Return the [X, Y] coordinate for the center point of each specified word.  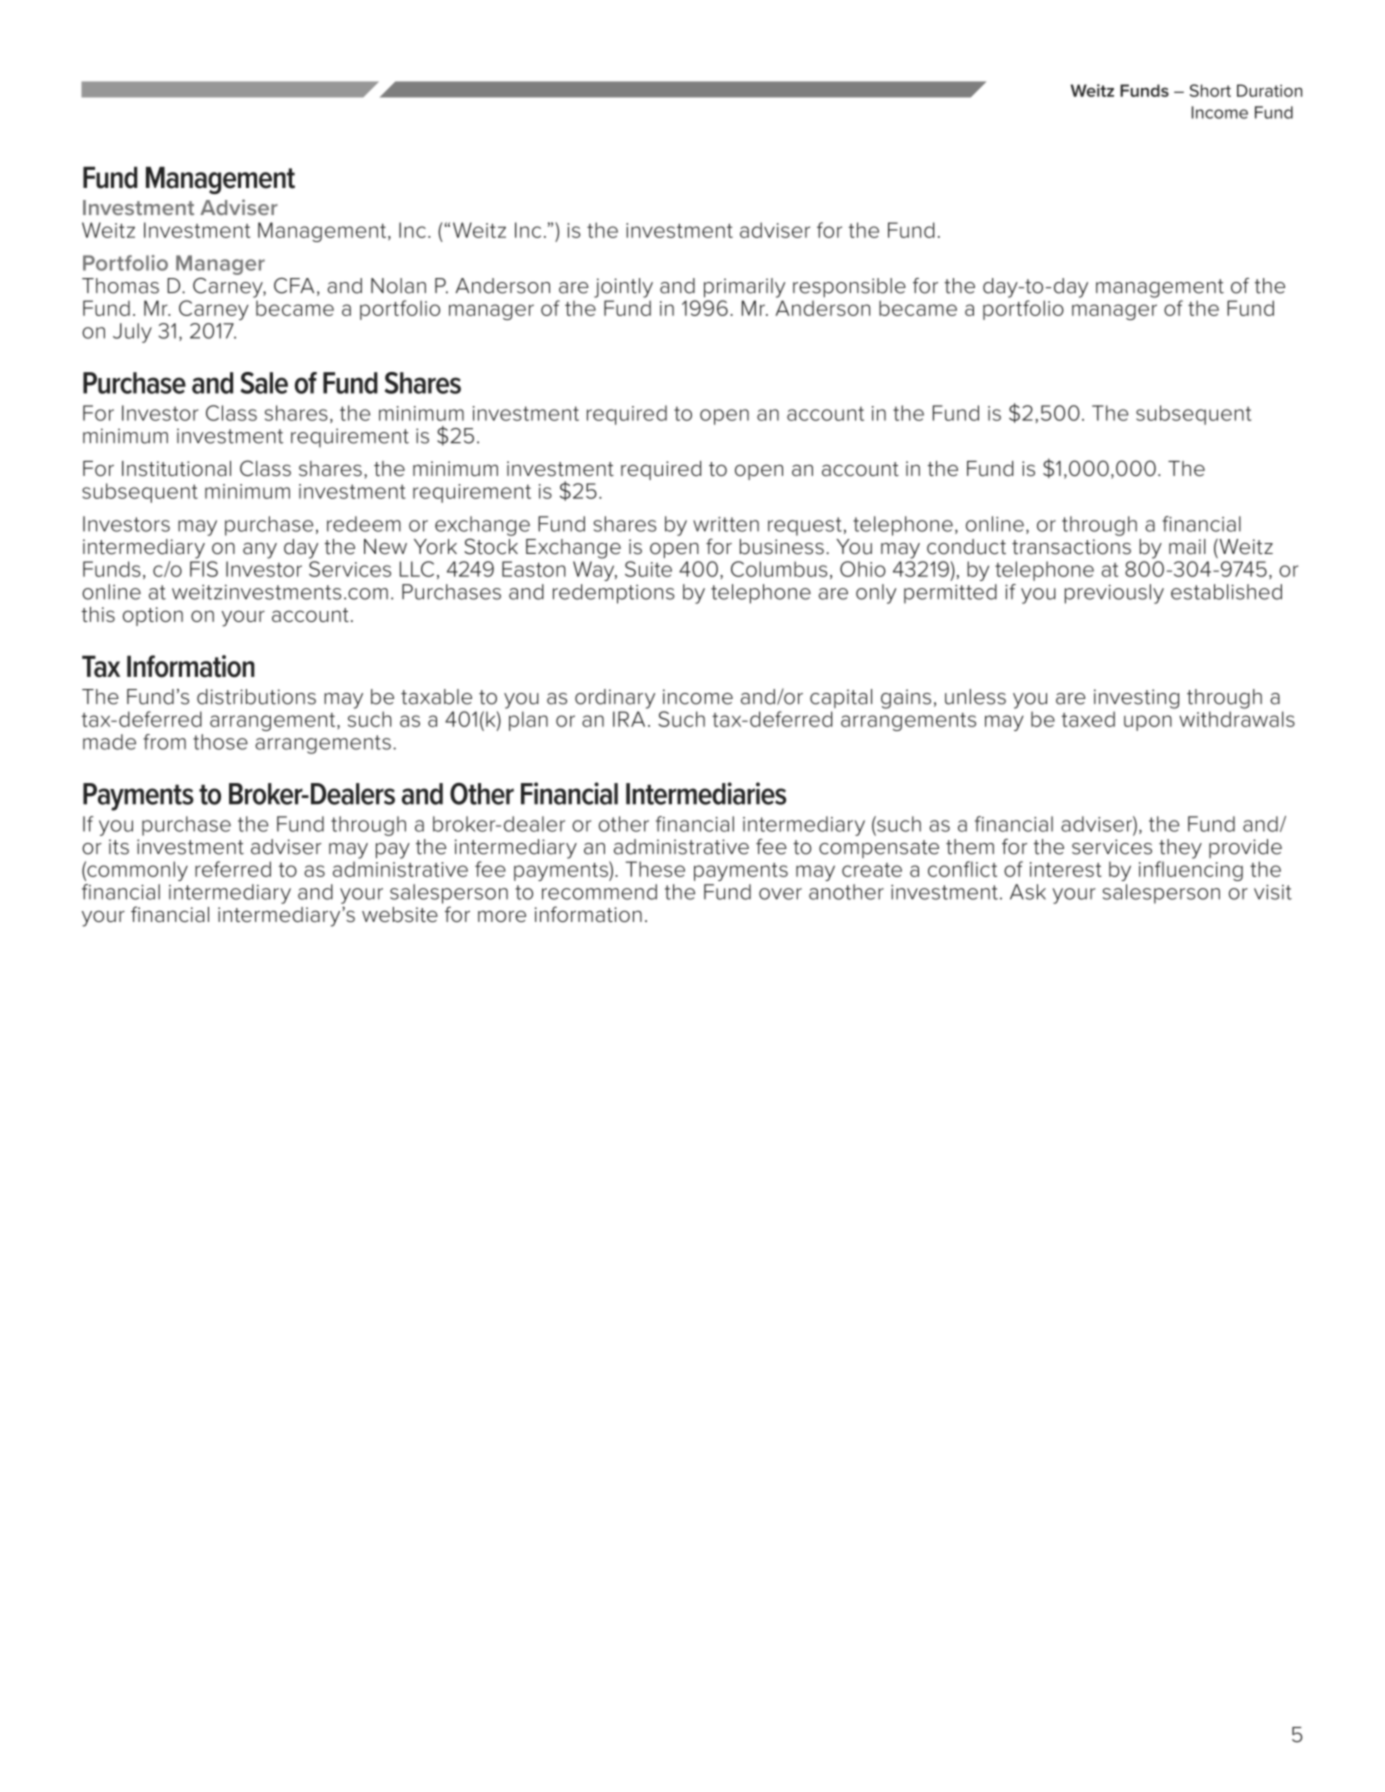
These [655, 869]
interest [1066, 869]
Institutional [176, 468]
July [132, 333]
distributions [256, 697]
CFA [294, 286]
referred [233, 869]
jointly [623, 288]
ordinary [615, 699]
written [726, 524]
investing [1136, 699]
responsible [849, 288]
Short [1210, 90]
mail [1187, 547]
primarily [744, 288]
